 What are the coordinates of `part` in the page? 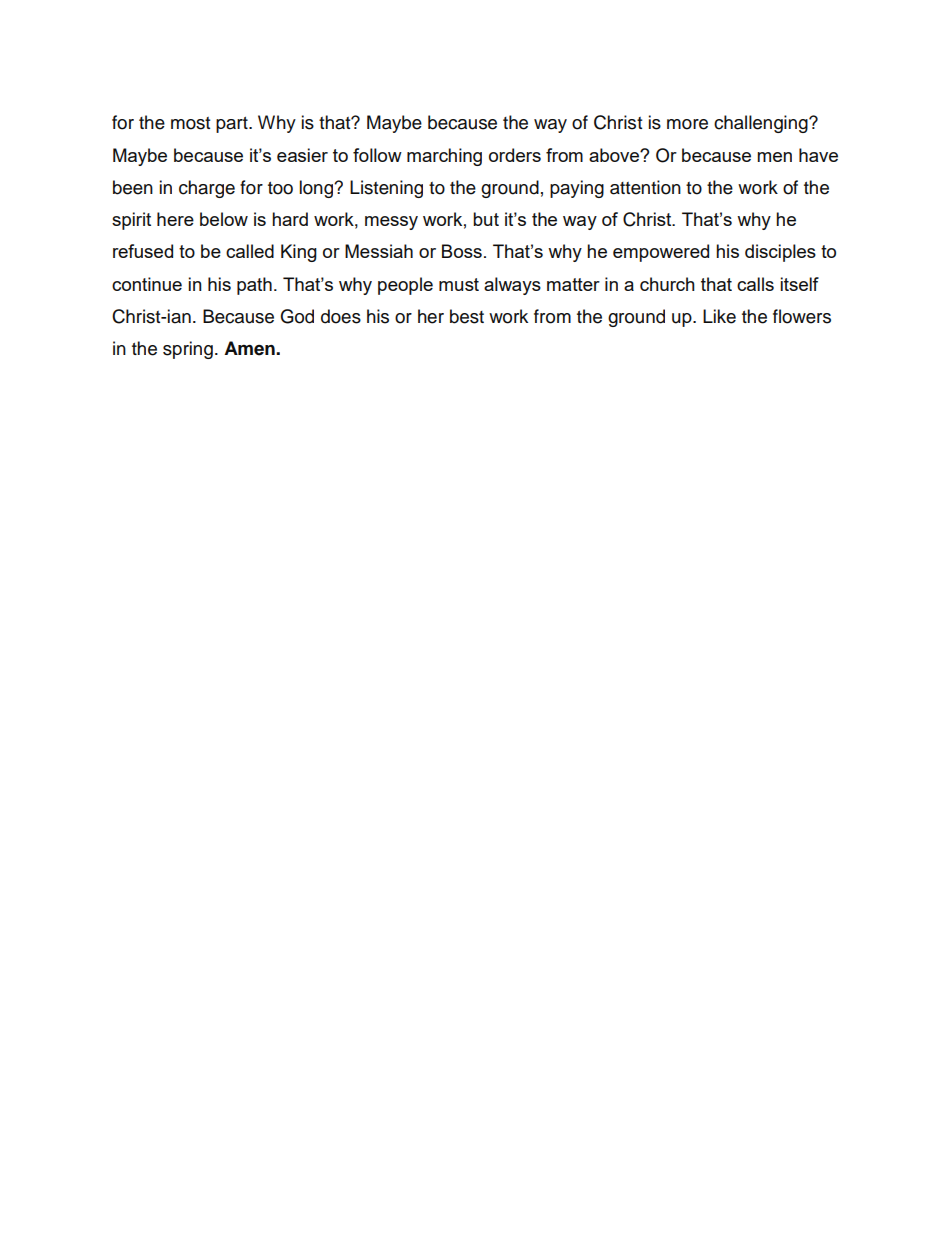 It's located at (233, 125).
